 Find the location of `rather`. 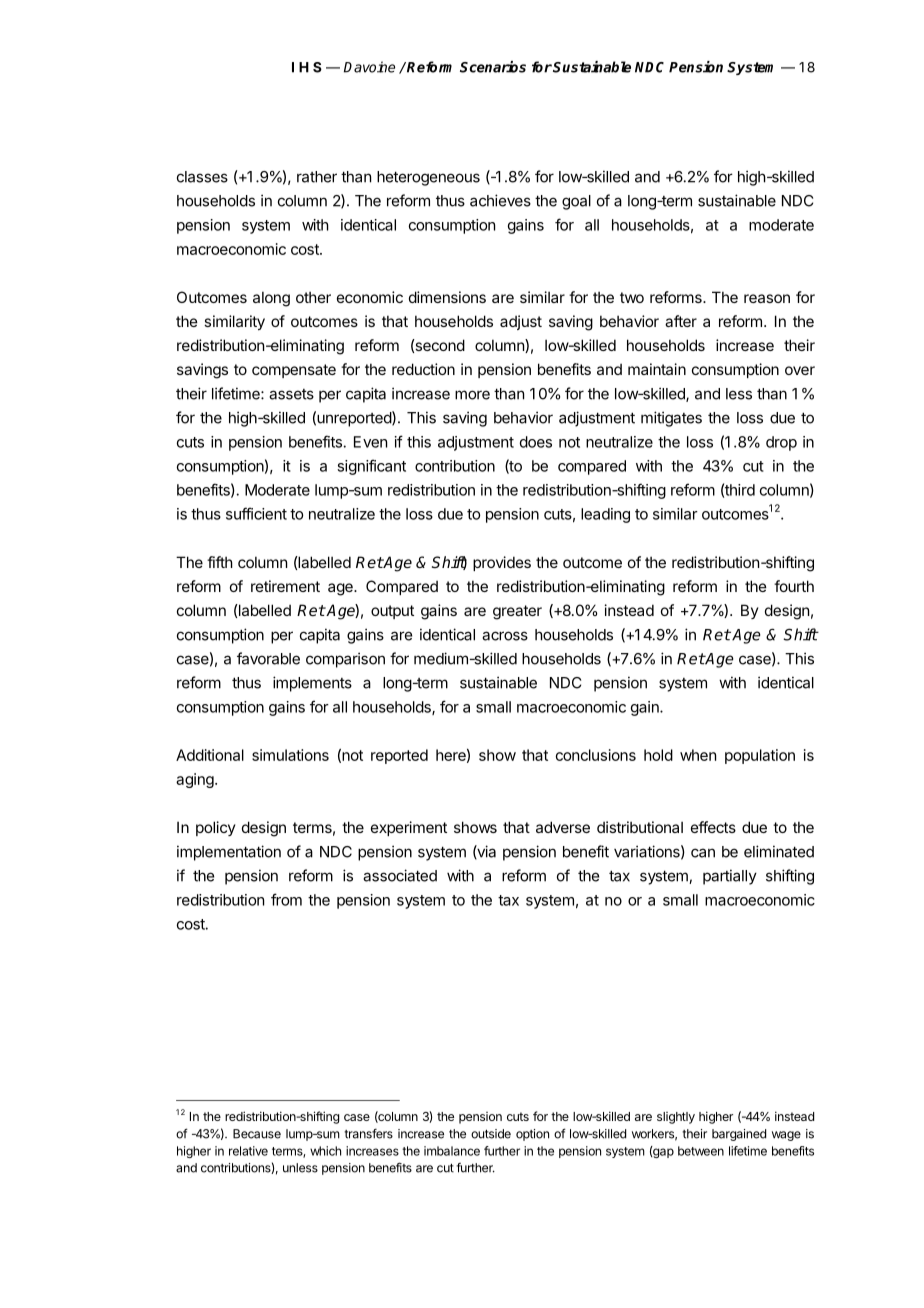

rather is located at coordinates (317, 177).
